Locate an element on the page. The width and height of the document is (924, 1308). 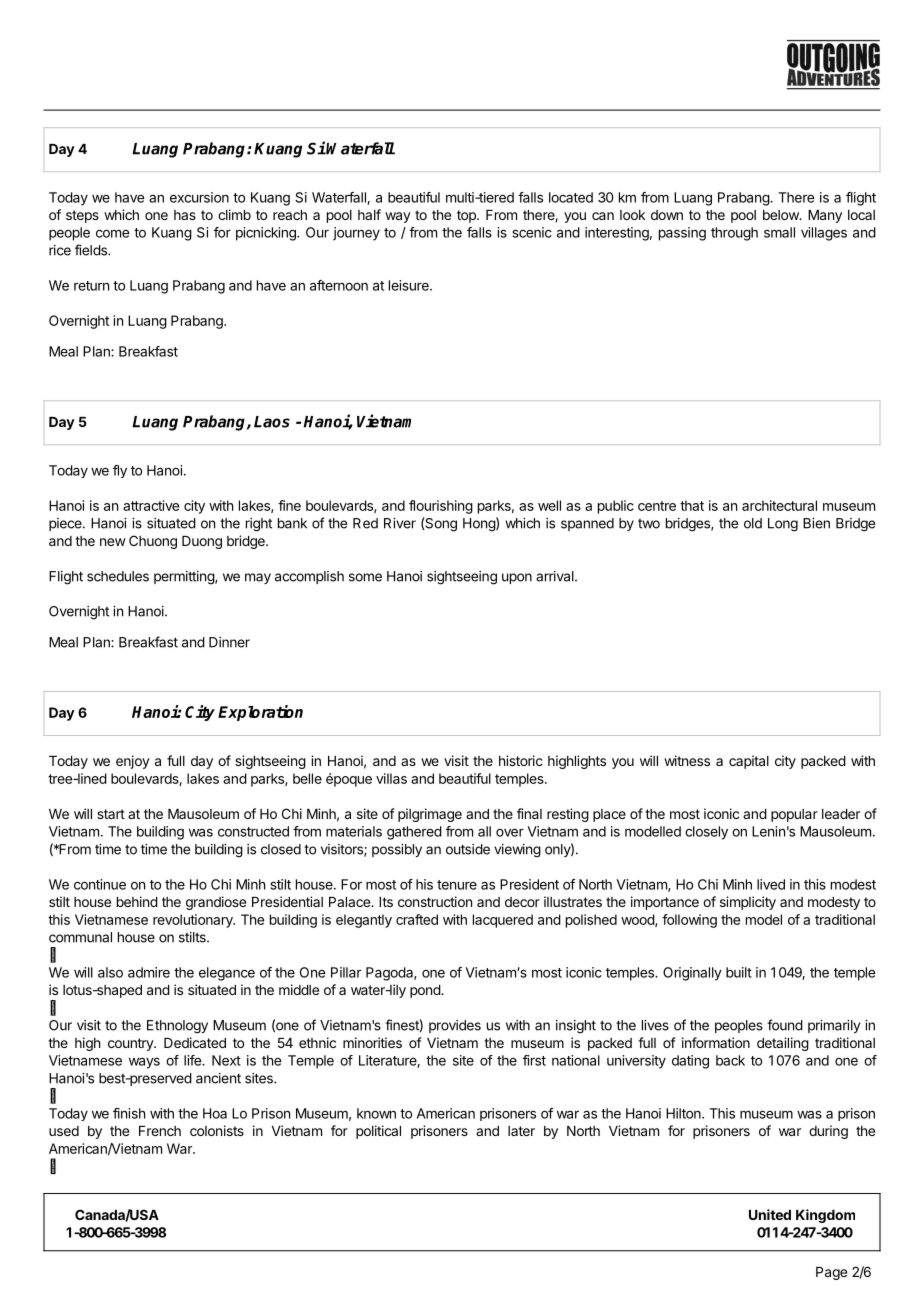
later is located at coordinates (521, 1131).
